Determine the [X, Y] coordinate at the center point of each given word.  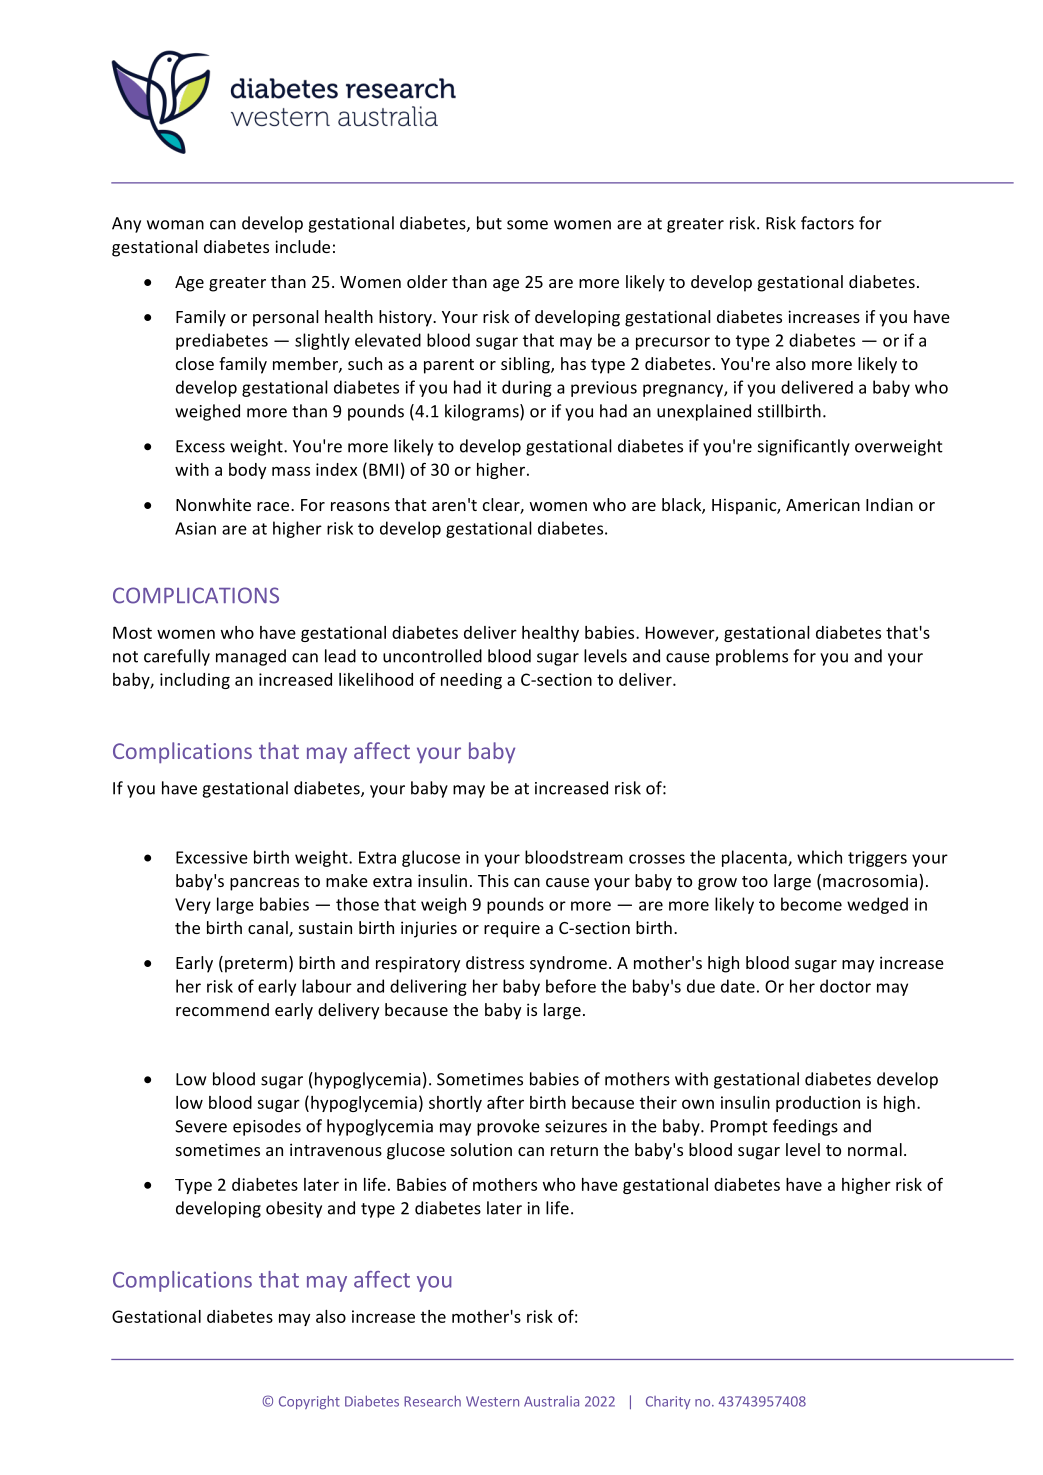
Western [492, 1401]
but [489, 223]
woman [175, 225]
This [493, 880]
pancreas [264, 884]
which [819, 857]
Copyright [309, 1402]
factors [827, 223]
